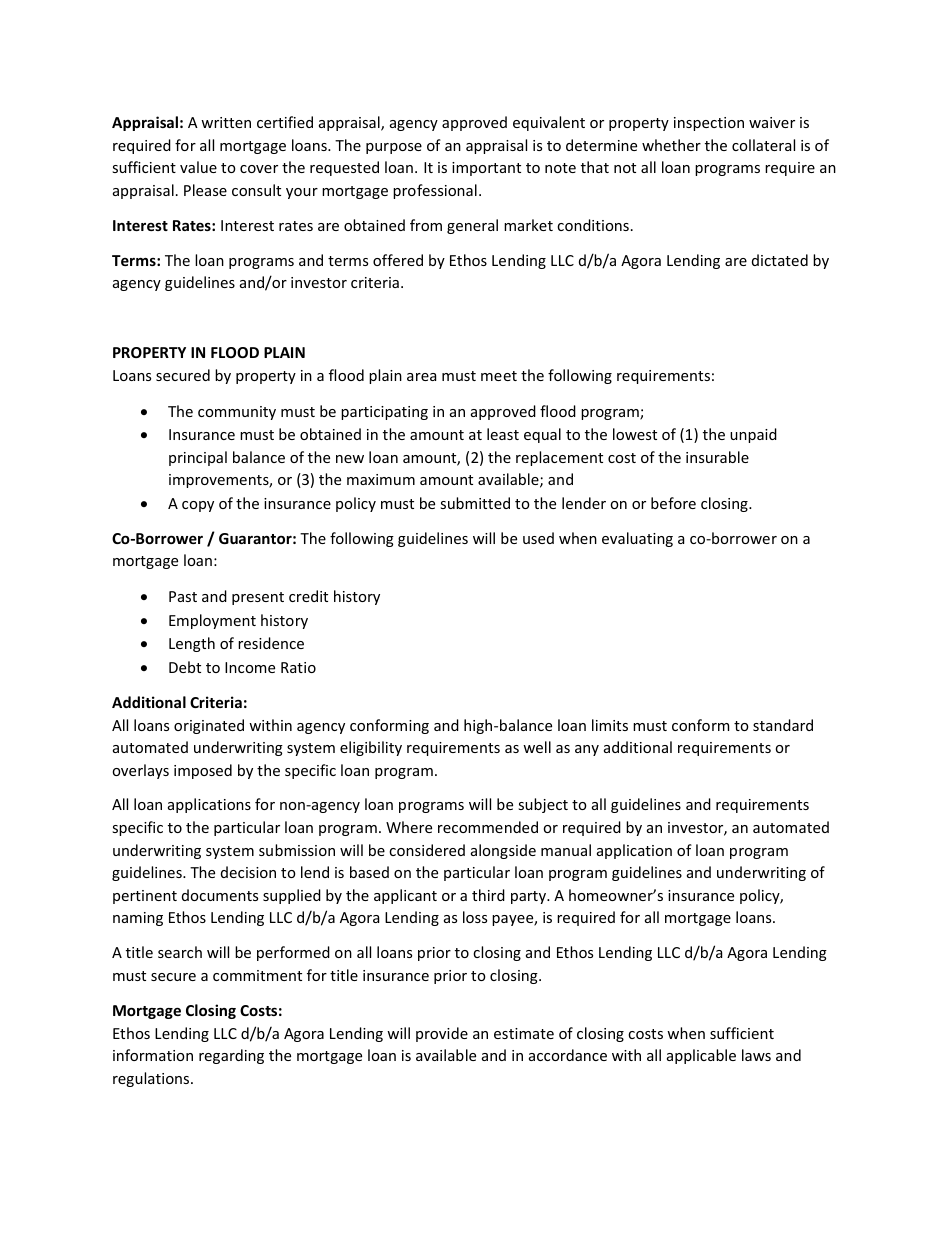 The image size is (952, 1233). I want to click on insurable, so click(717, 457).
